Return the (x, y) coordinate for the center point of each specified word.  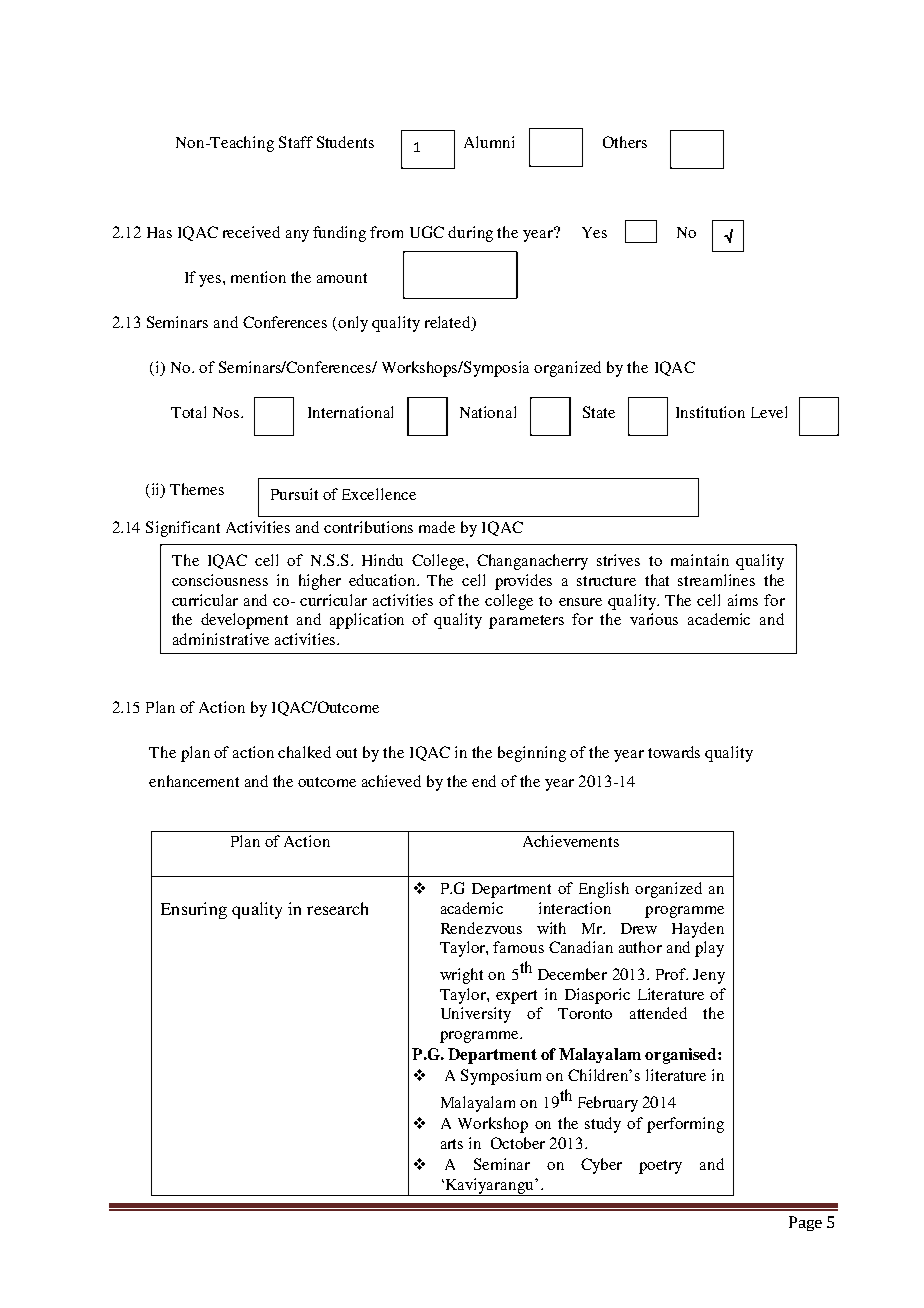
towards (674, 752)
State (599, 412)
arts (452, 1144)
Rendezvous (481, 928)
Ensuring (194, 910)
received (251, 232)
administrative (221, 639)
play (709, 949)
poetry (660, 1167)
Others (625, 142)
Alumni (489, 142)
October (518, 1143)
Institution (710, 412)
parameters (526, 622)
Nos (226, 412)
